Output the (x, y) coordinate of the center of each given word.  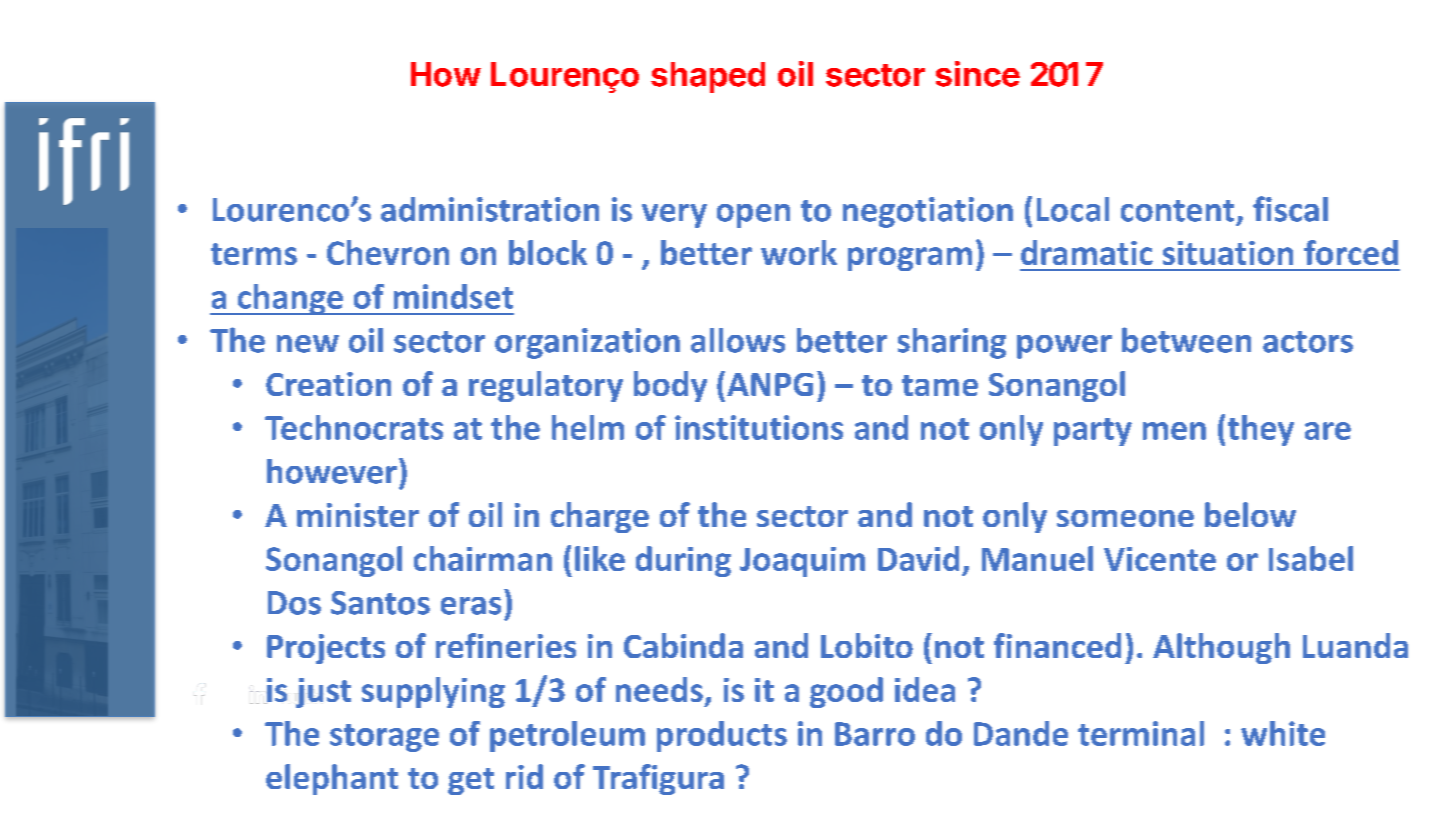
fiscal (1290, 209)
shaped (708, 77)
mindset (453, 296)
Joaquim (802, 562)
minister (358, 515)
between (1186, 340)
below (1250, 514)
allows (738, 340)
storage (384, 738)
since (978, 74)
